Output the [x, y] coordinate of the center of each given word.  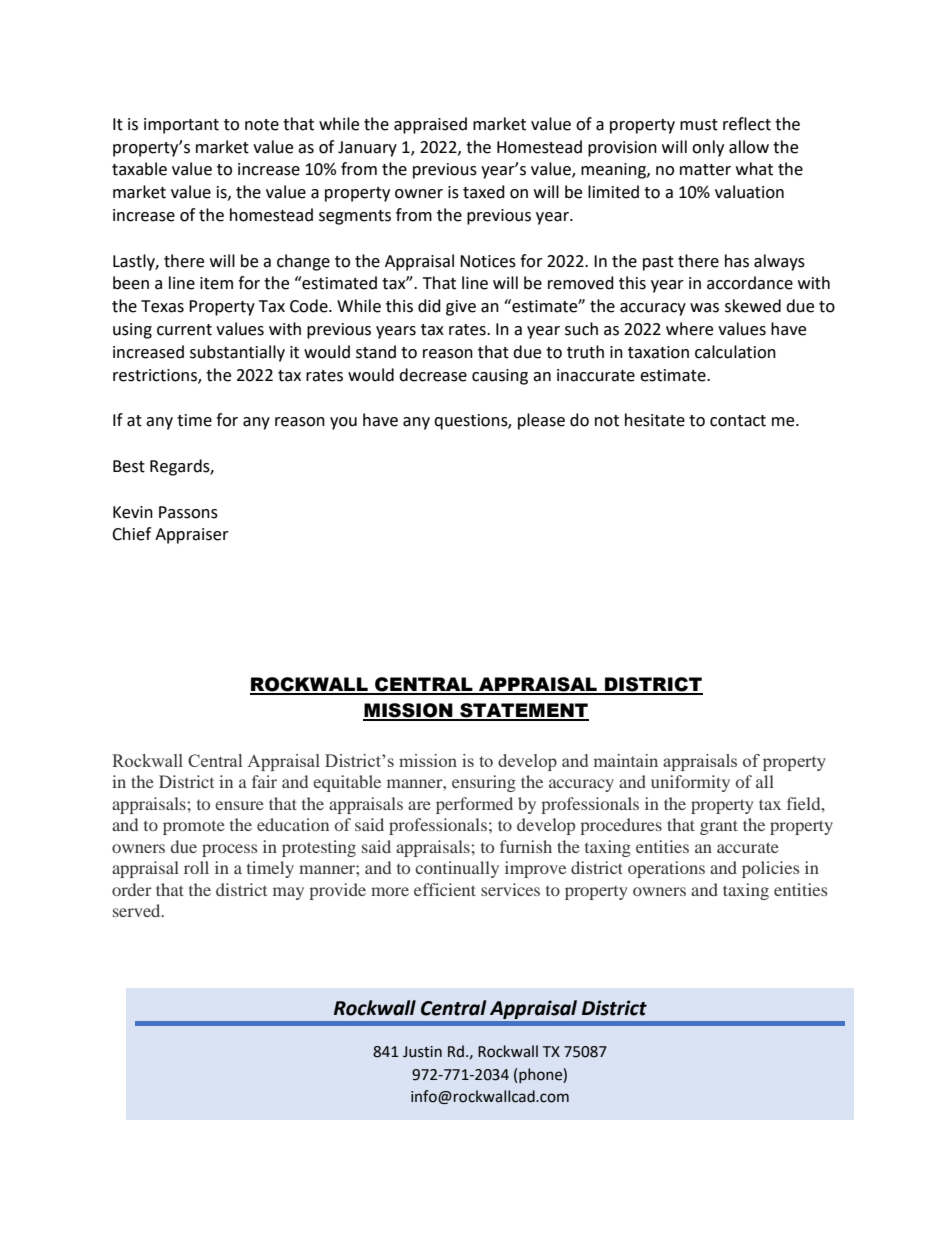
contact [738, 421]
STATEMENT [523, 711]
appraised [430, 125]
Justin [422, 1052]
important [181, 126]
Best [129, 466]
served [138, 910]
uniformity [690, 783]
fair [264, 781]
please [541, 421]
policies [770, 869]
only [708, 148]
